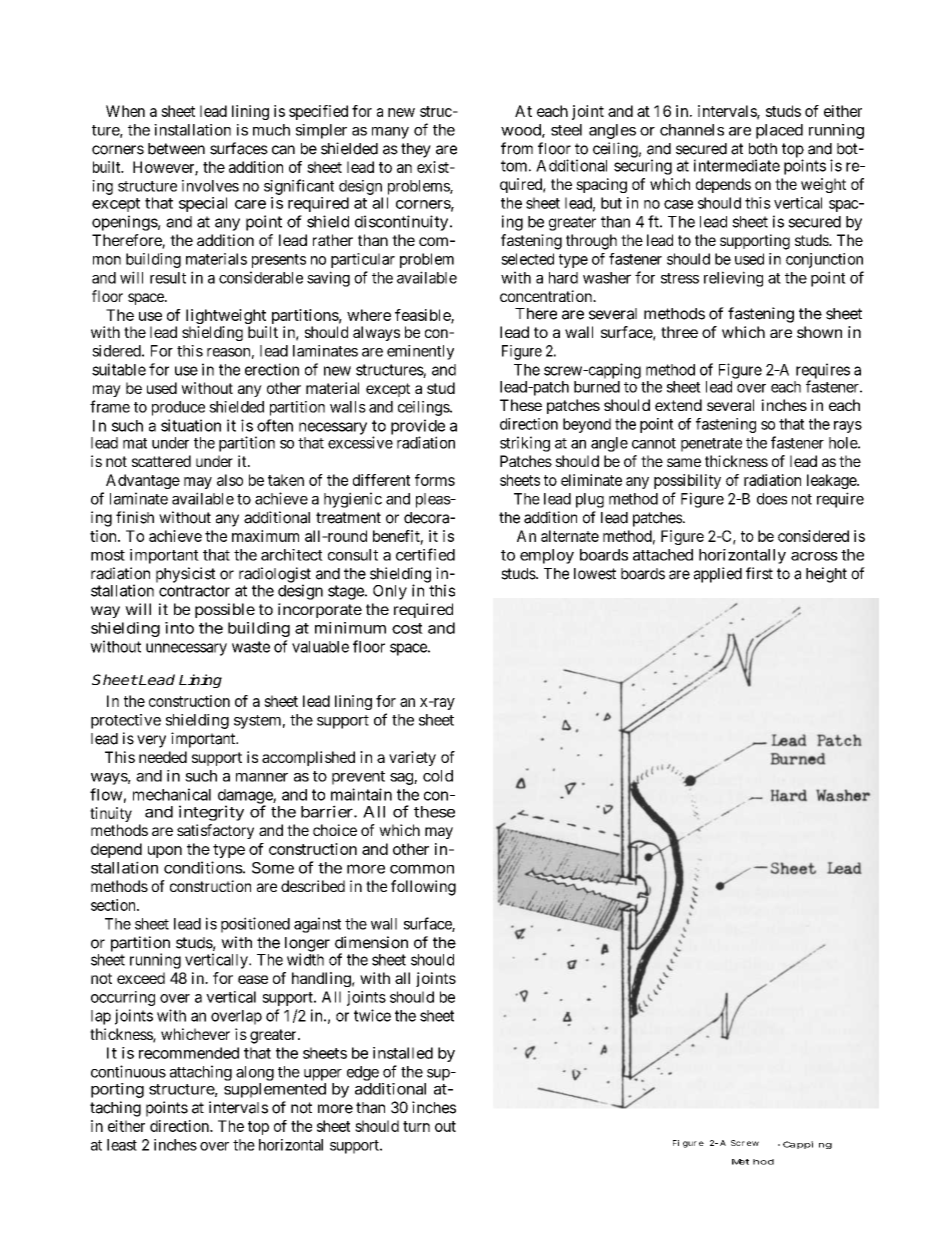 This image has height=1233, width=952. I want to click on from, so click(517, 148).
